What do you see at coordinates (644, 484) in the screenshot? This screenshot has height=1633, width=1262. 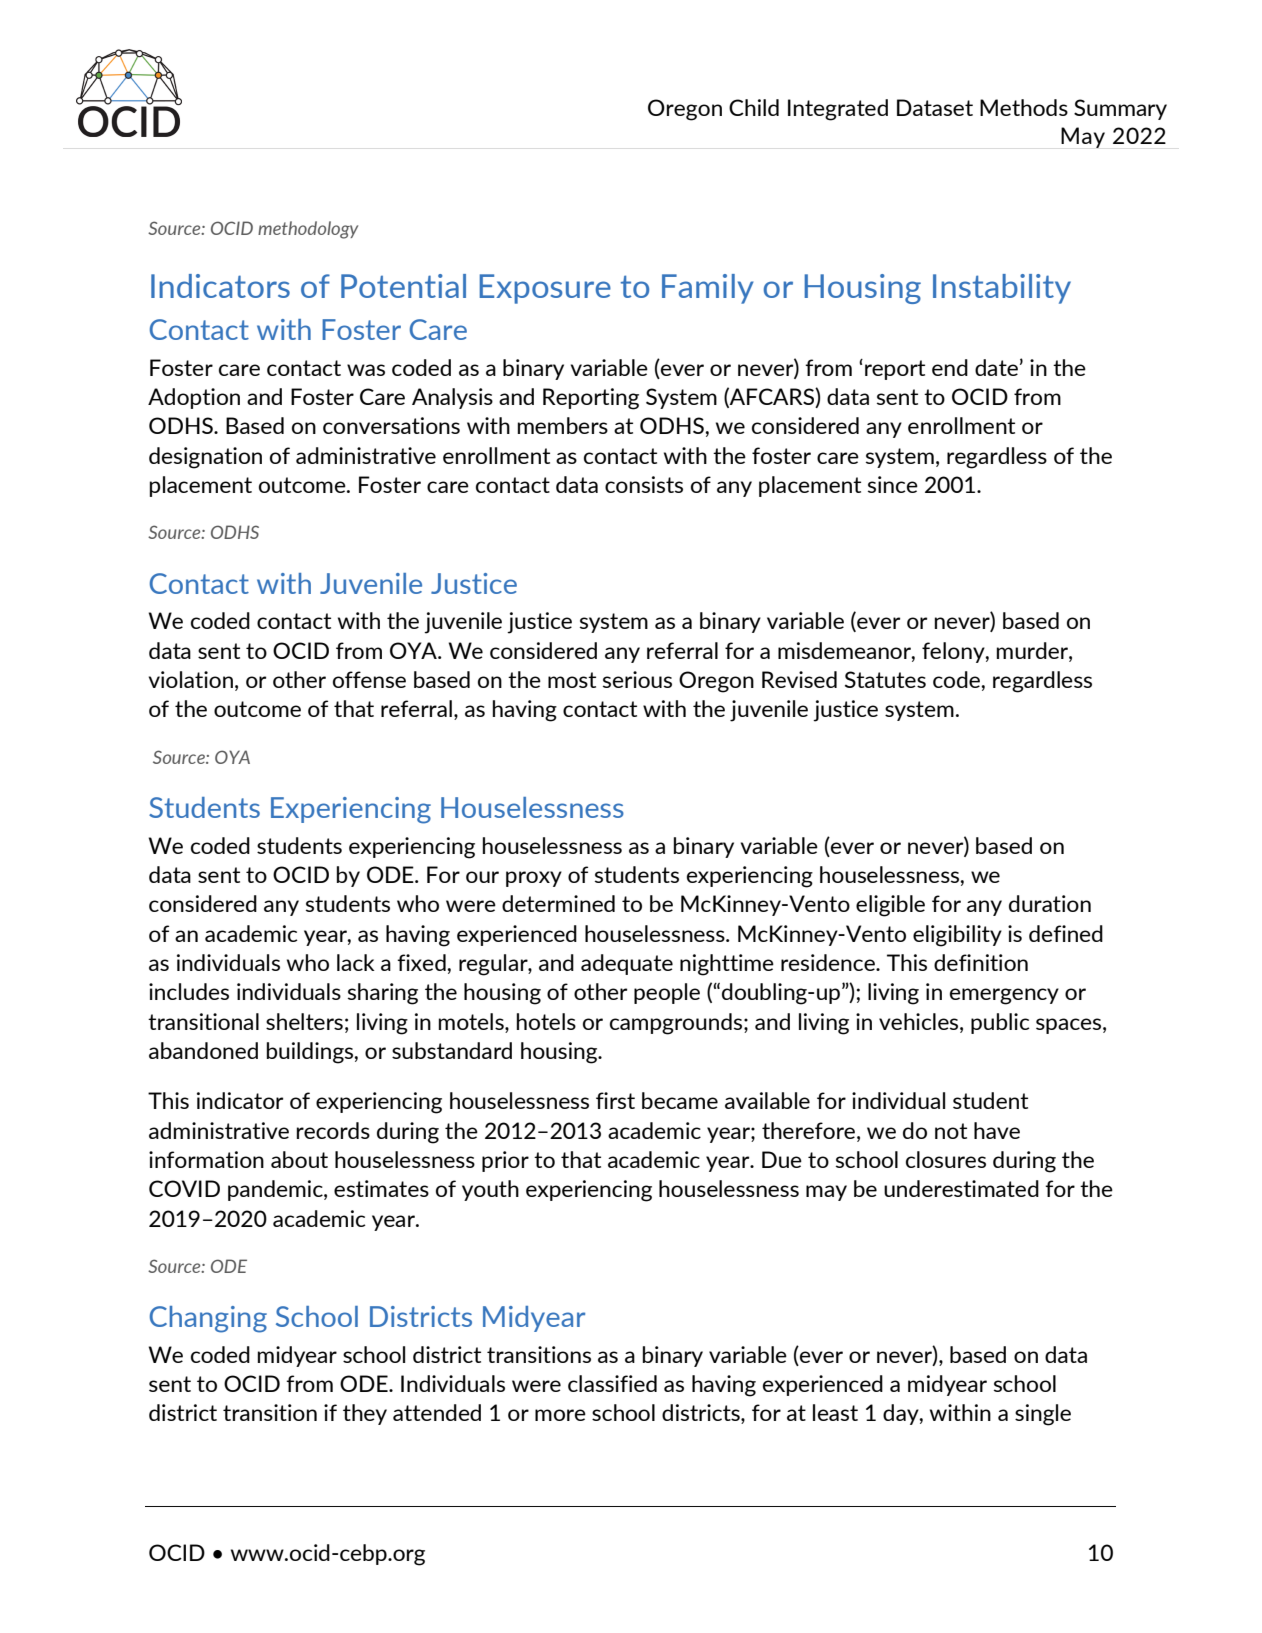 I see `consists` at bounding box center [644, 484].
